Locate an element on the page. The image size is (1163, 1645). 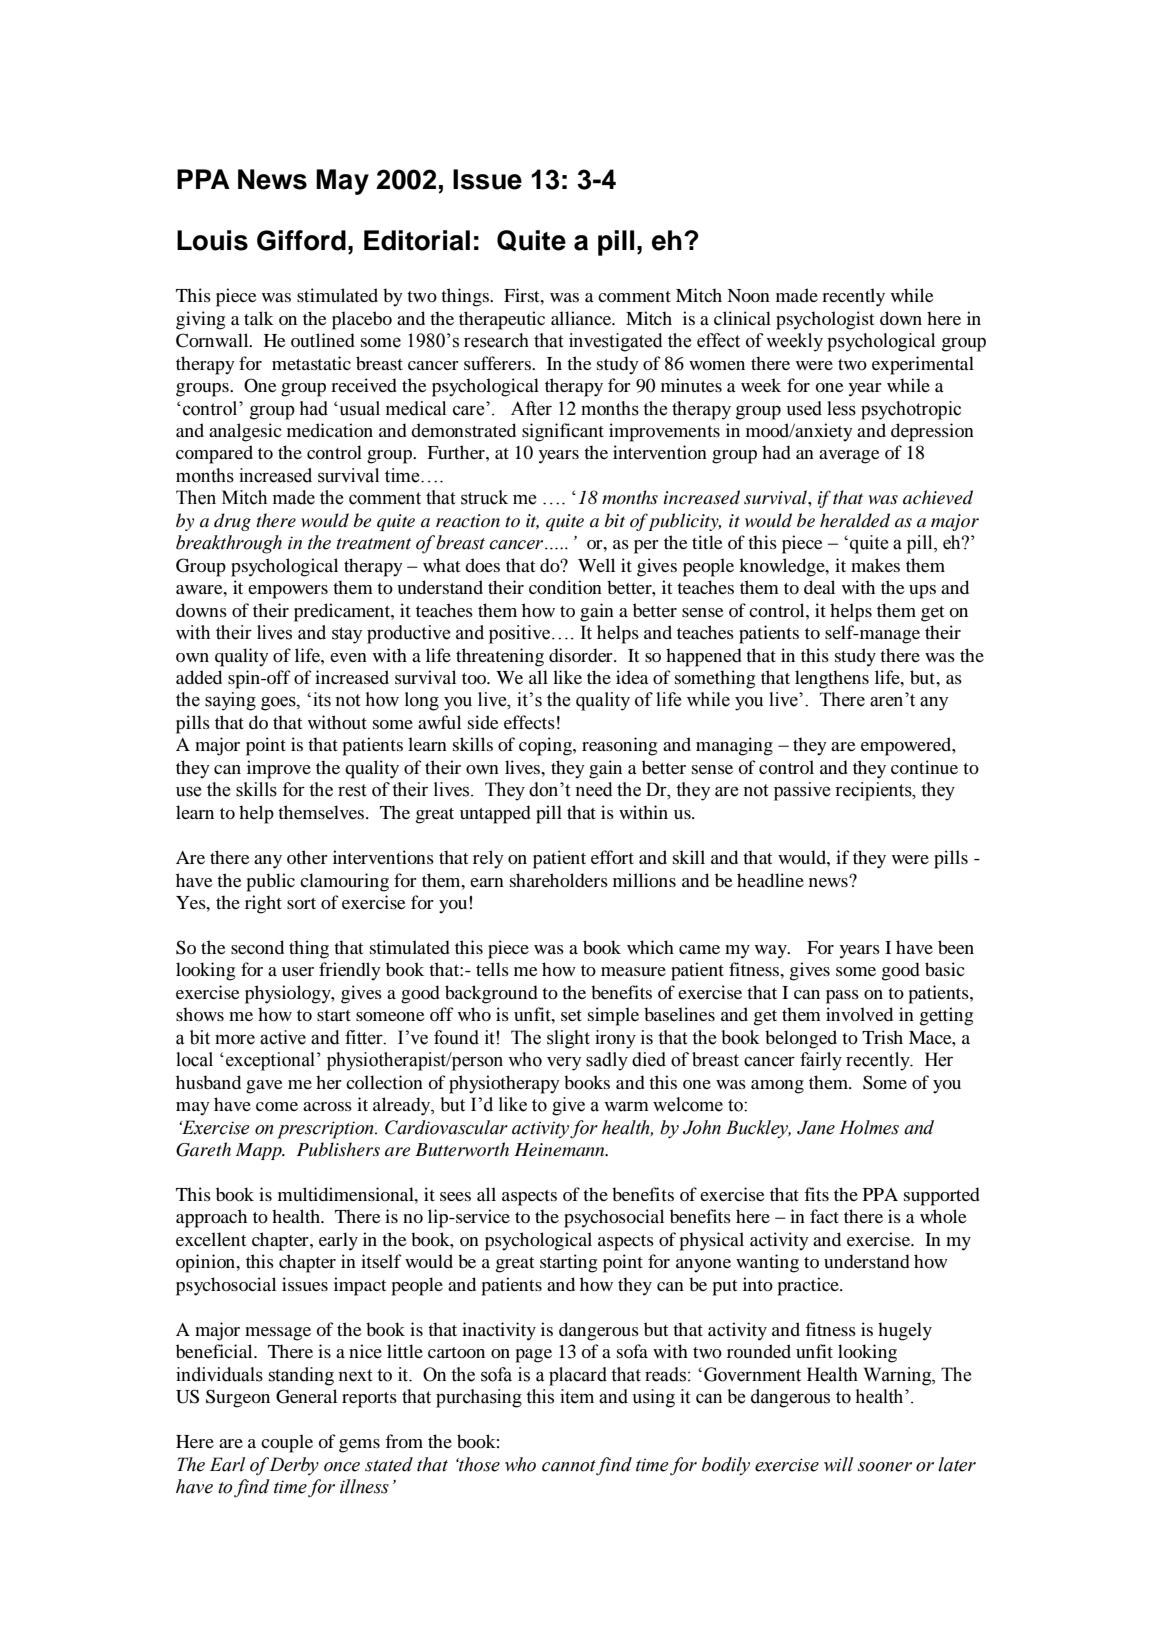
psychologist is located at coordinates (825, 320).
